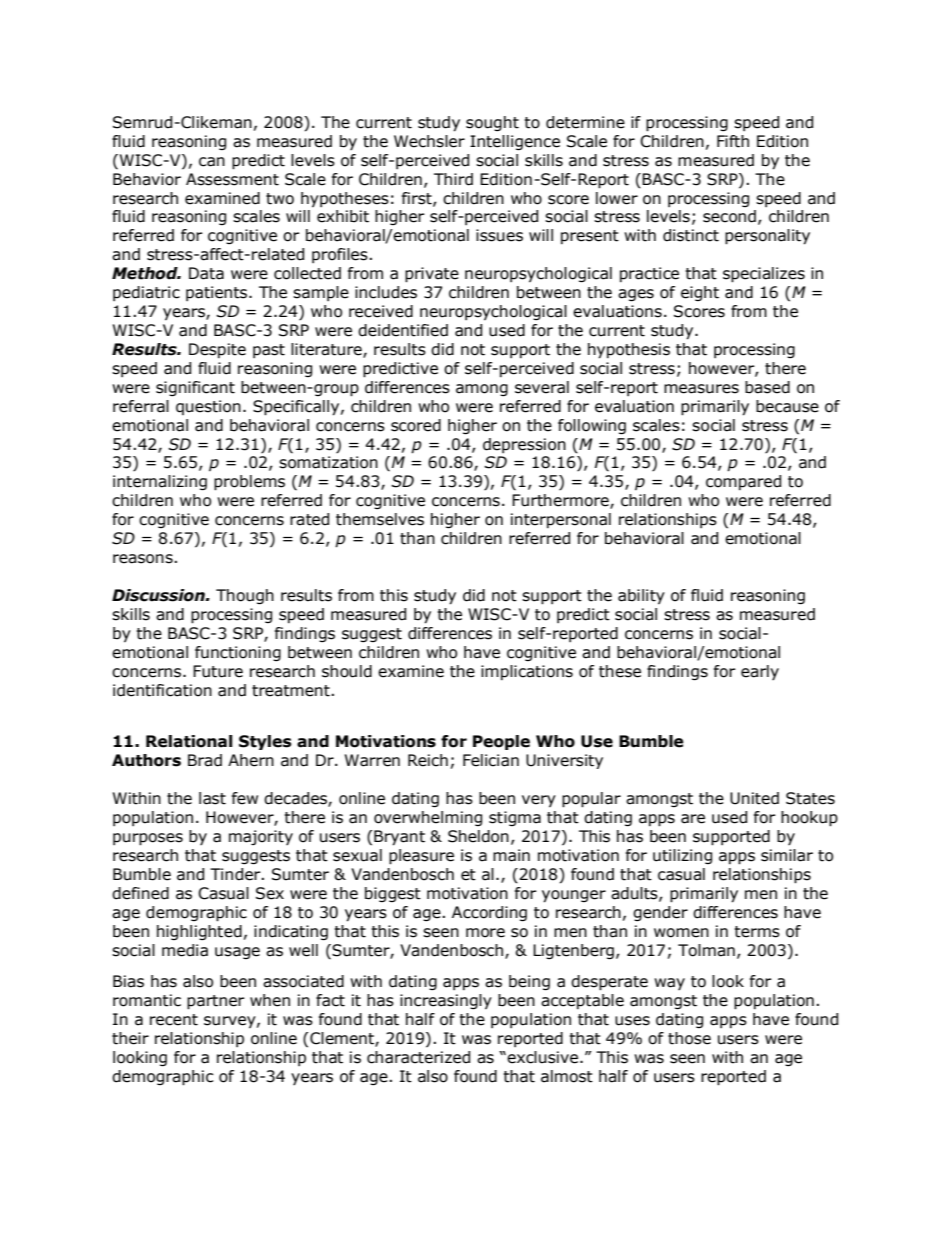  I want to click on depression, so click(524, 445).
